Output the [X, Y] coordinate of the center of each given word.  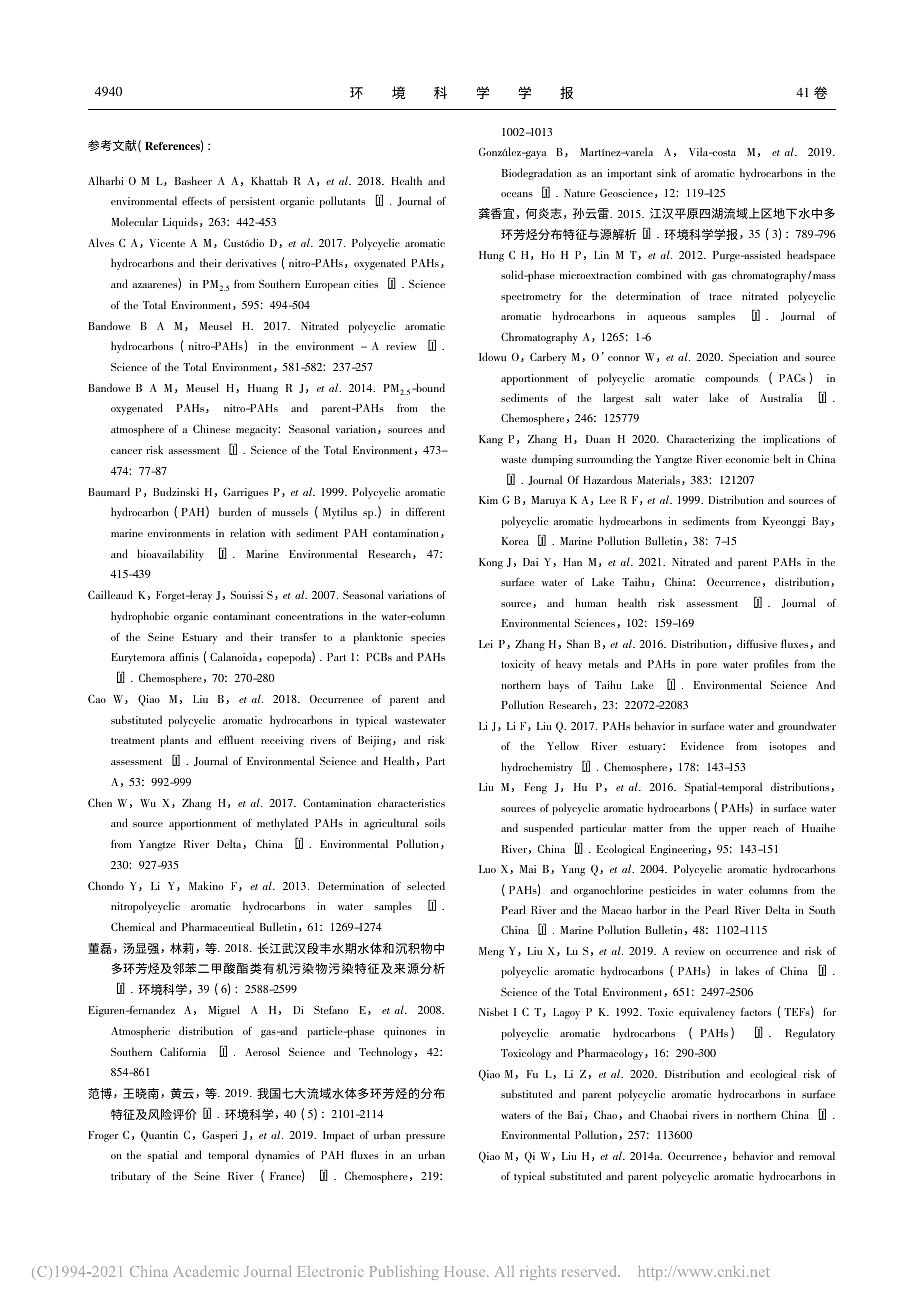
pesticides [673, 891]
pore [707, 667]
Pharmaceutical [218, 926]
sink [666, 172]
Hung [491, 256]
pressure [425, 1138]
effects [197, 200]
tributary [131, 1177]
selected [426, 885]
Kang [491, 440]
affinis [184, 656]
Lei [486, 644]
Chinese [211, 428]
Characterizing [701, 440]
